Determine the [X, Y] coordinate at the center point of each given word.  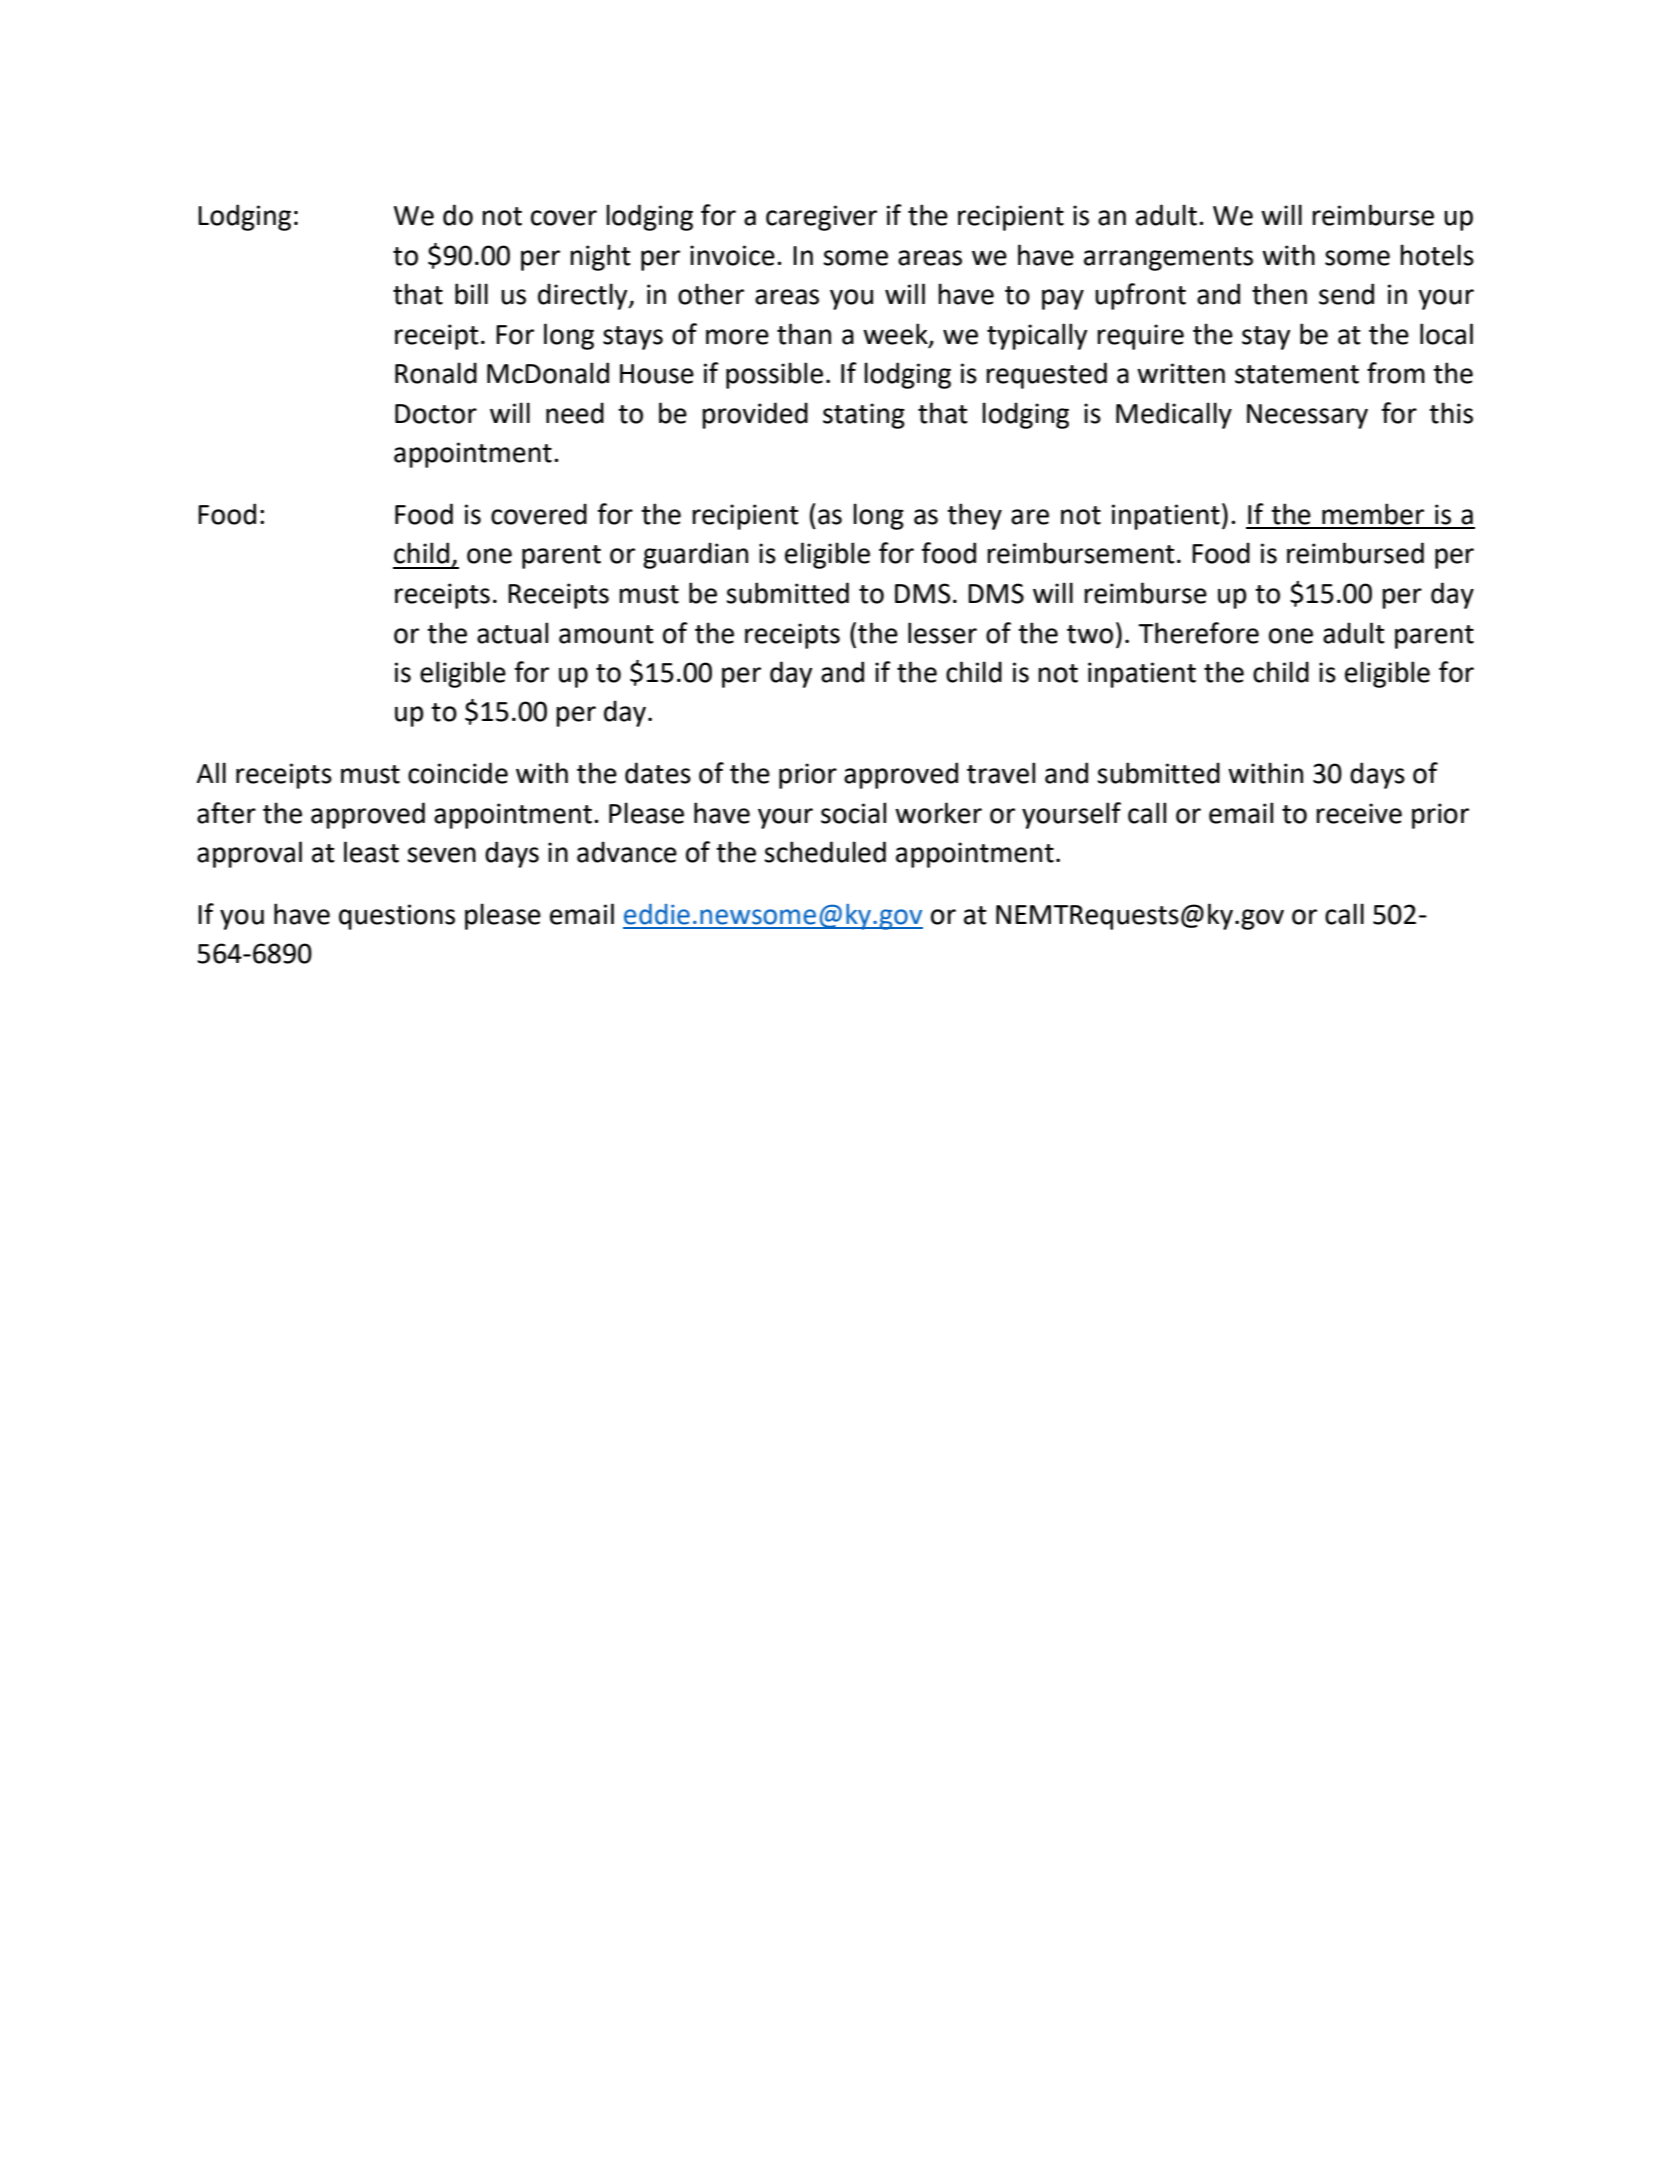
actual [512, 633]
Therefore [1198, 633]
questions [397, 917]
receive [1359, 813]
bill [471, 294]
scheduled [825, 852]
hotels [1437, 255]
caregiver [821, 218]
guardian [695, 555]
